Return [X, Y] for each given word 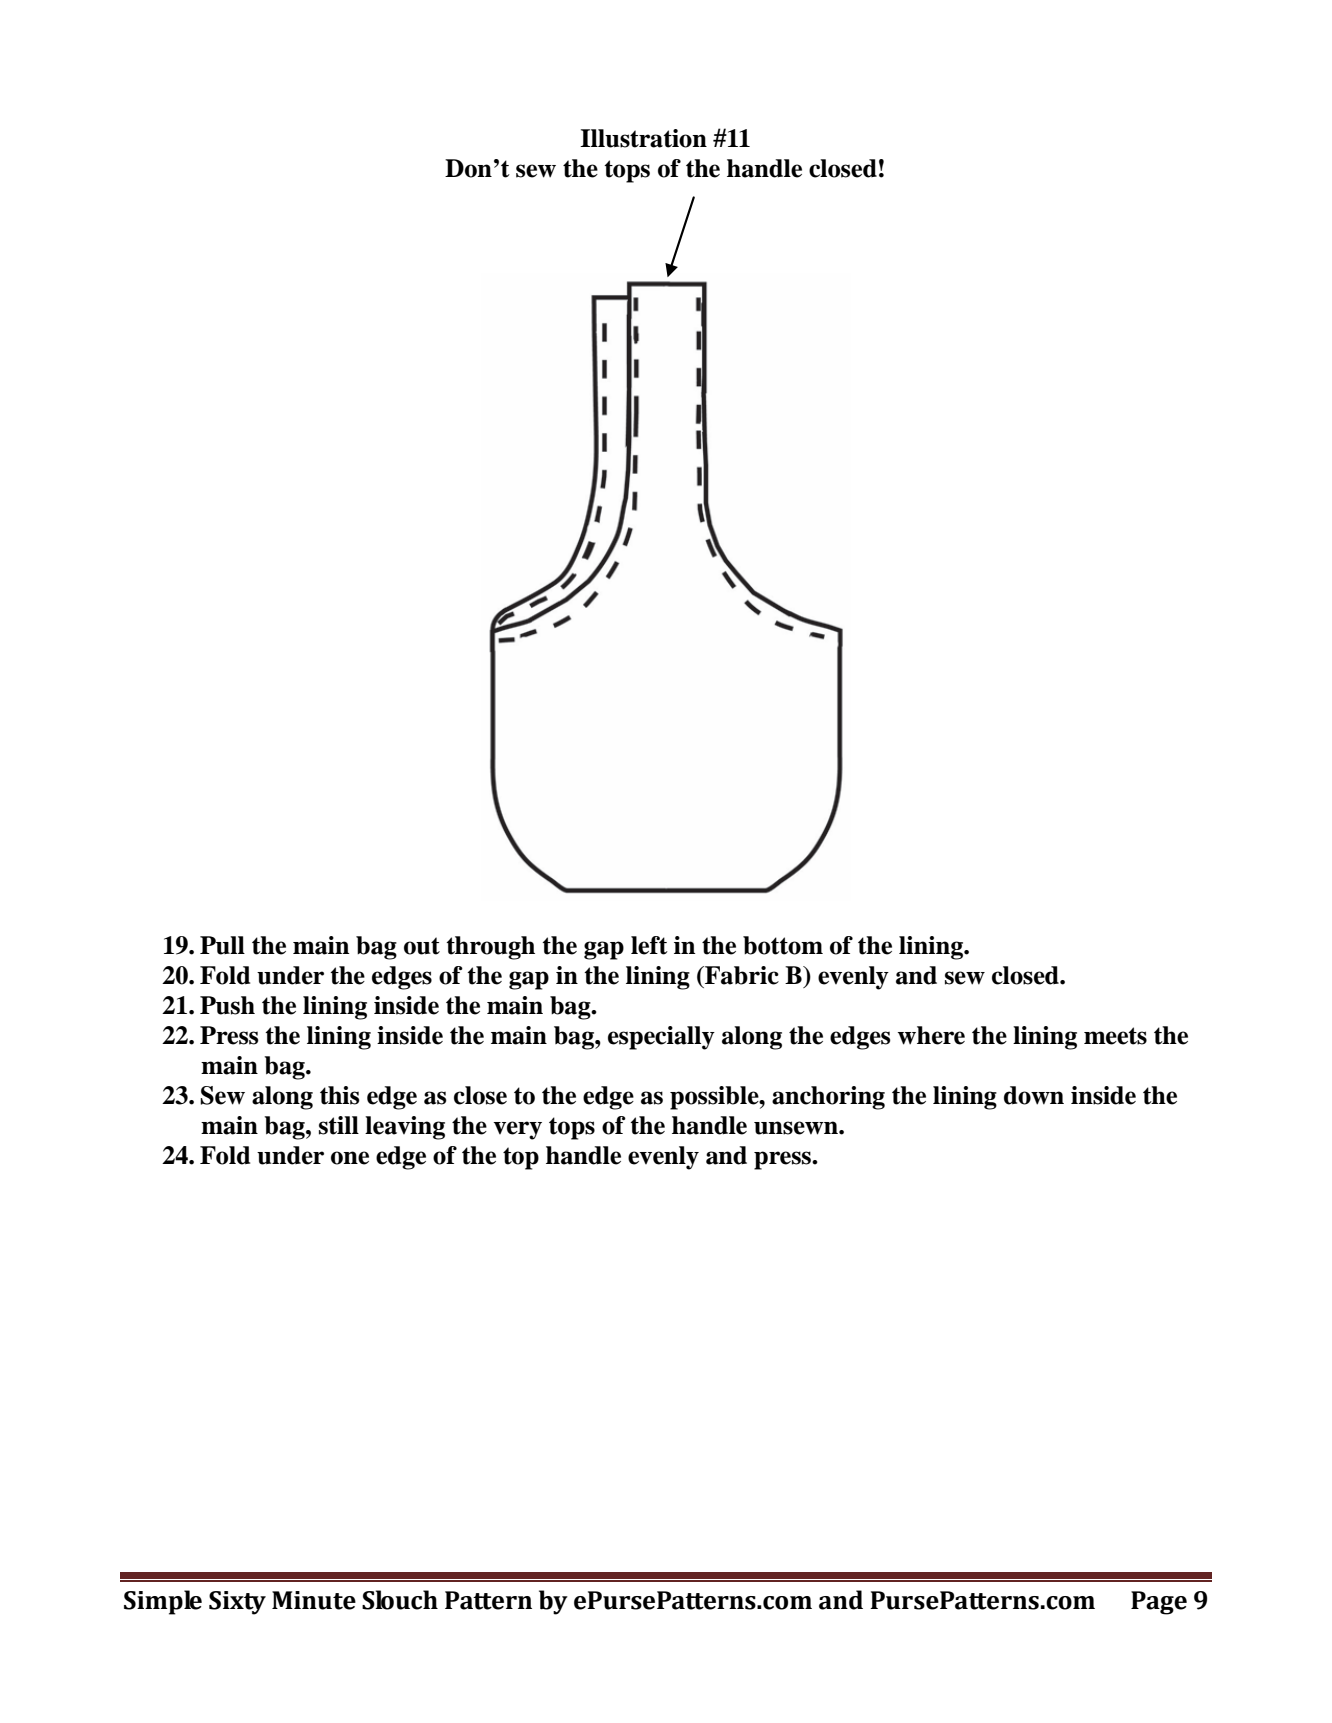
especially [661, 1038]
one [350, 1158]
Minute [314, 1600]
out [422, 946]
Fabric [741, 975]
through [490, 948]
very [517, 1130]
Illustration [643, 138]
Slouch [400, 1600]
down [1034, 1095]
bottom [783, 945]
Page [1159, 1603]
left [649, 945]
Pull [222, 945]
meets [1115, 1036]
